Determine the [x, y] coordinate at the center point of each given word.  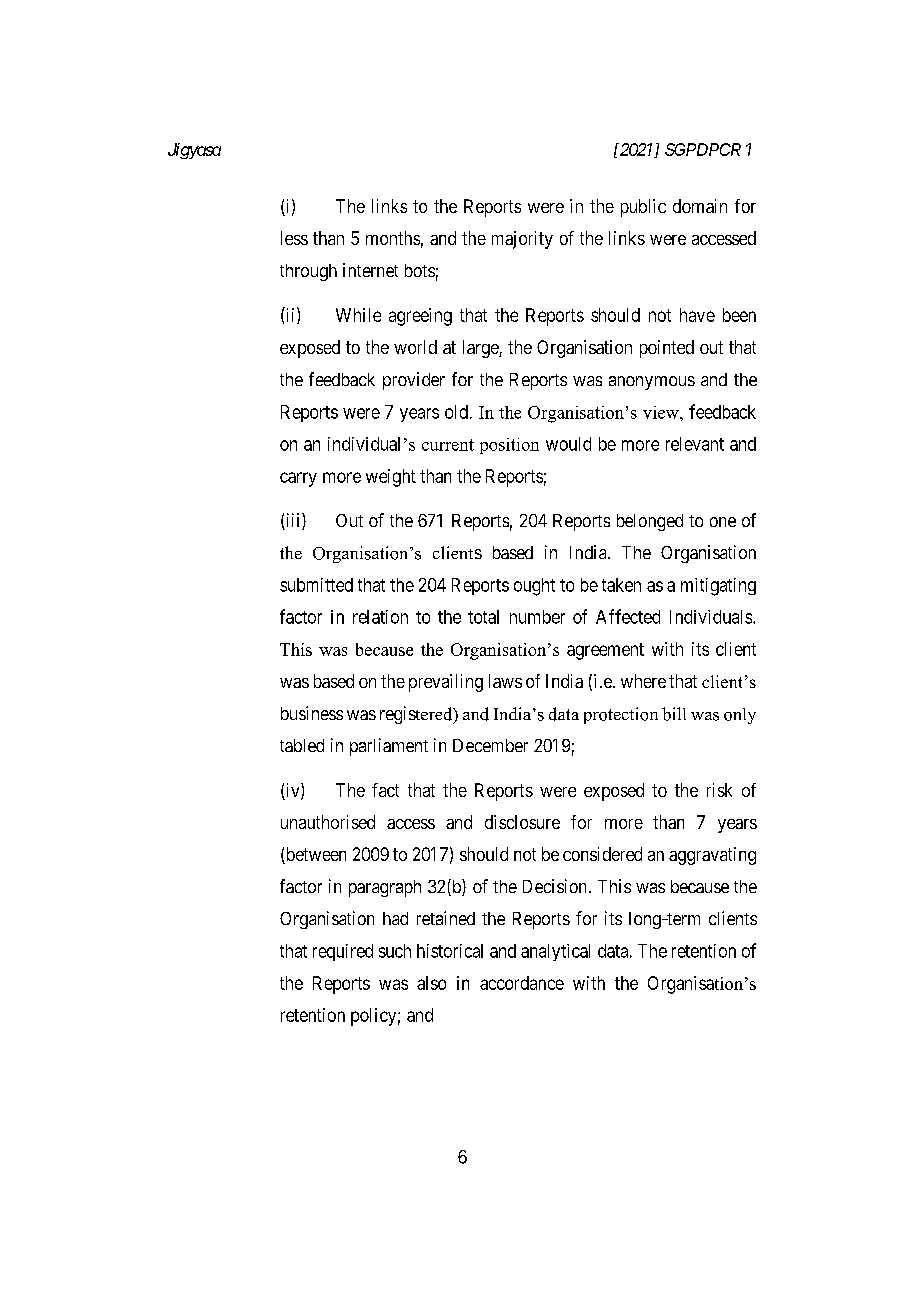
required [343, 952]
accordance [522, 983]
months [393, 238]
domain [700, 206]
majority [522, 240]
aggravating [712, 856]
